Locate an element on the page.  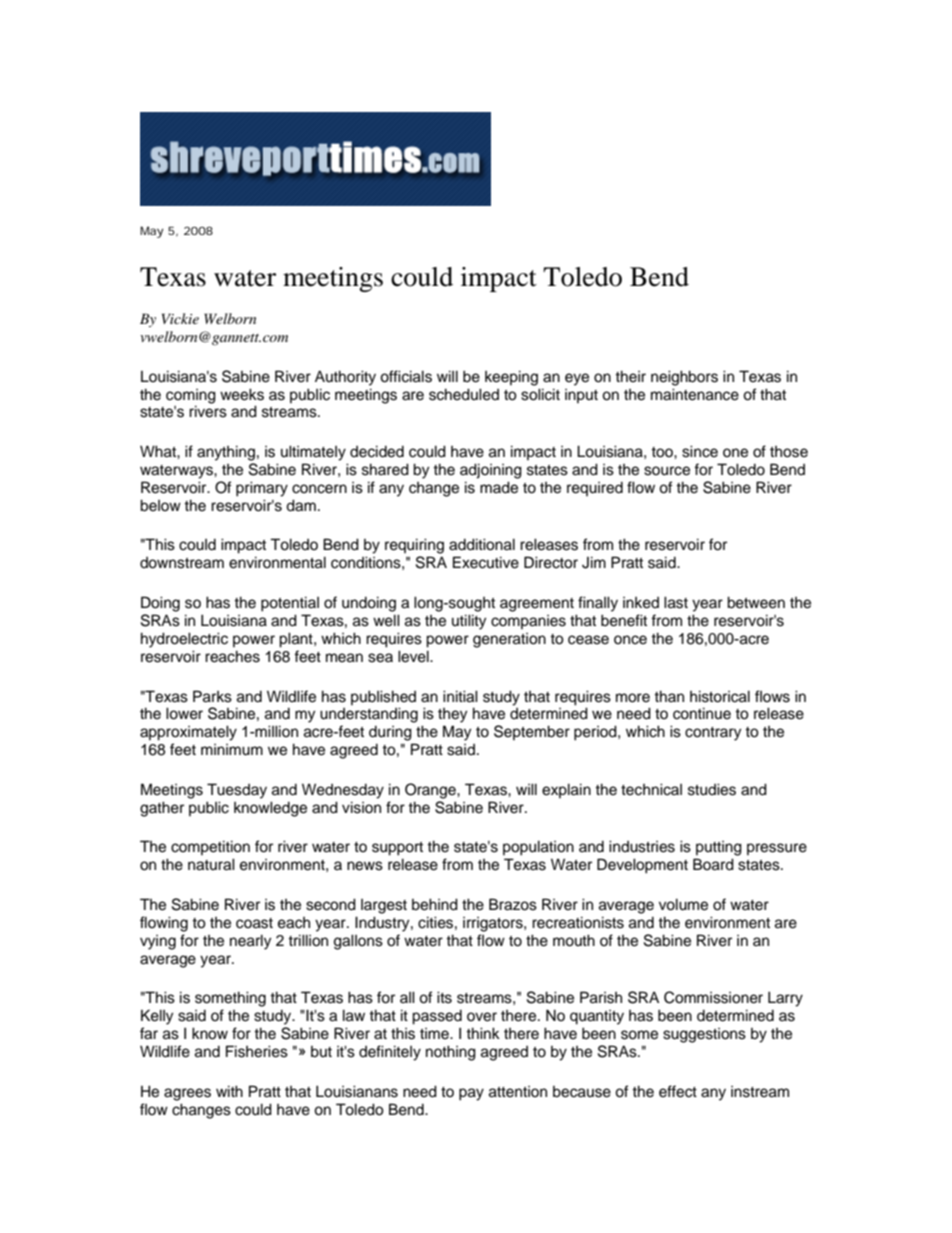
with is located at coordinates (229, 1091).
